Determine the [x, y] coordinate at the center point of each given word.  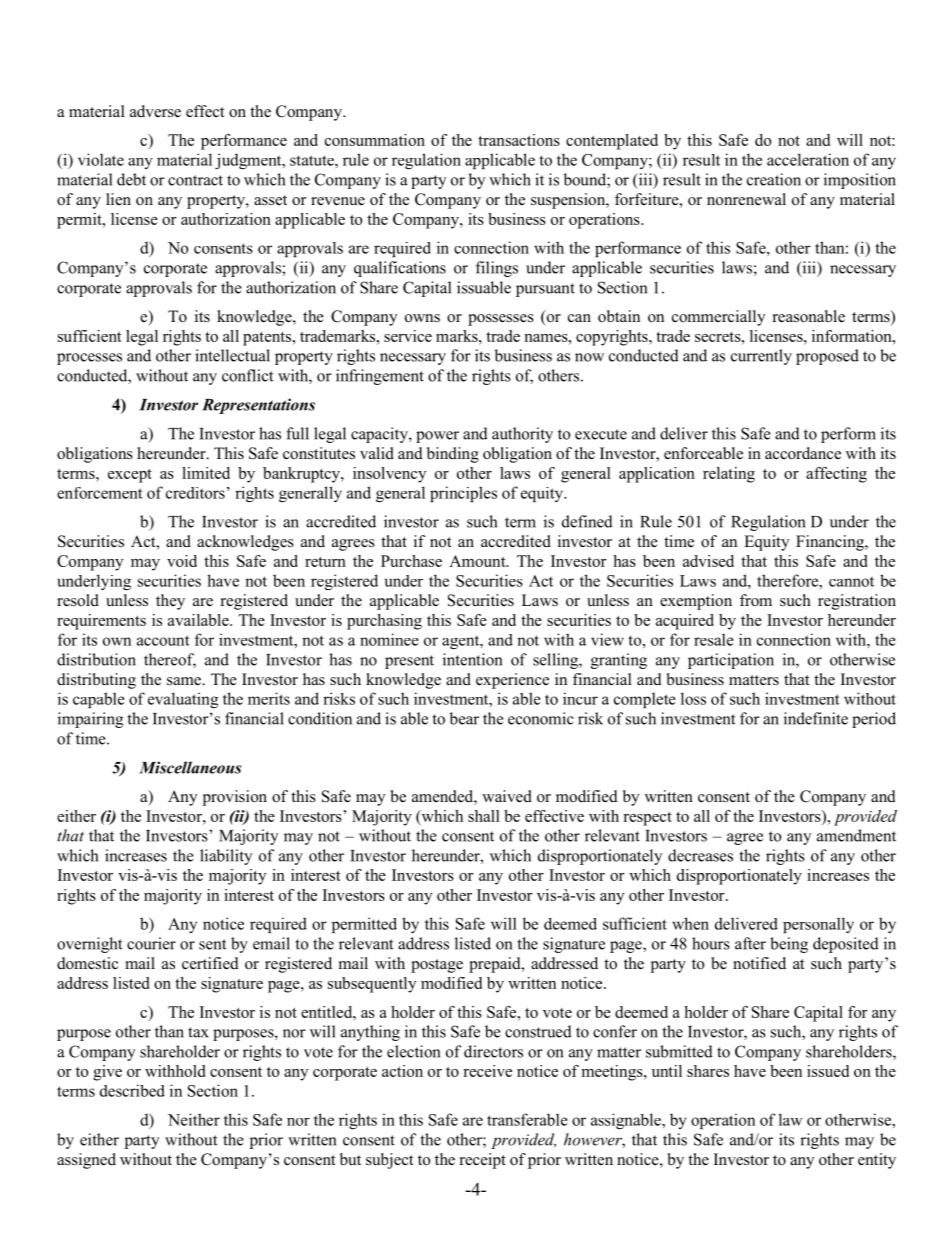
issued [828, 1071]
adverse [155, 111]
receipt [483, 1161]
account [163, 640]
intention [473, 659]
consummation [375, 140]
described [132, 1090]
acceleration [808, 159]
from [756, 600]
